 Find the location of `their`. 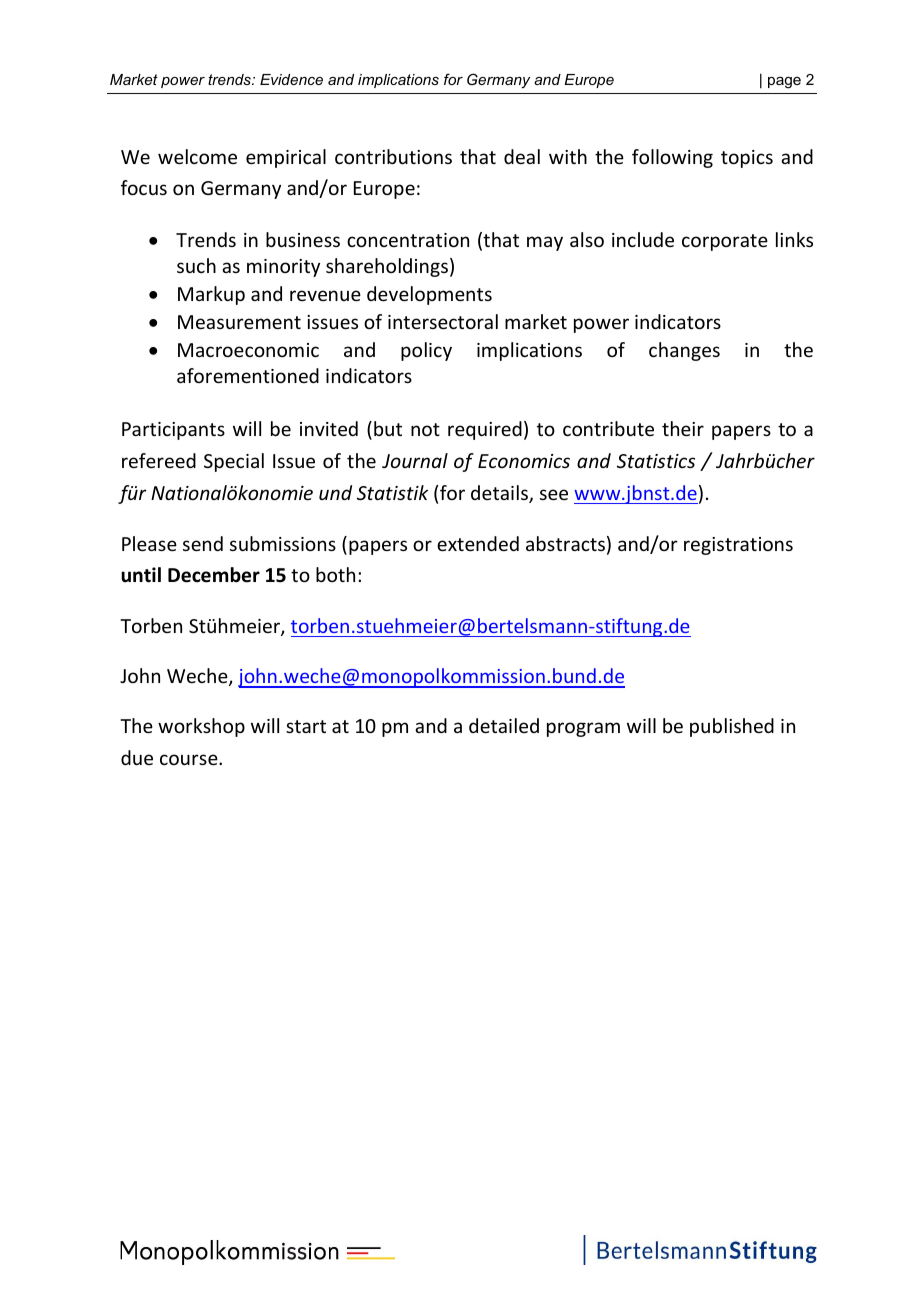

their is located at coordinates (683, 428).
